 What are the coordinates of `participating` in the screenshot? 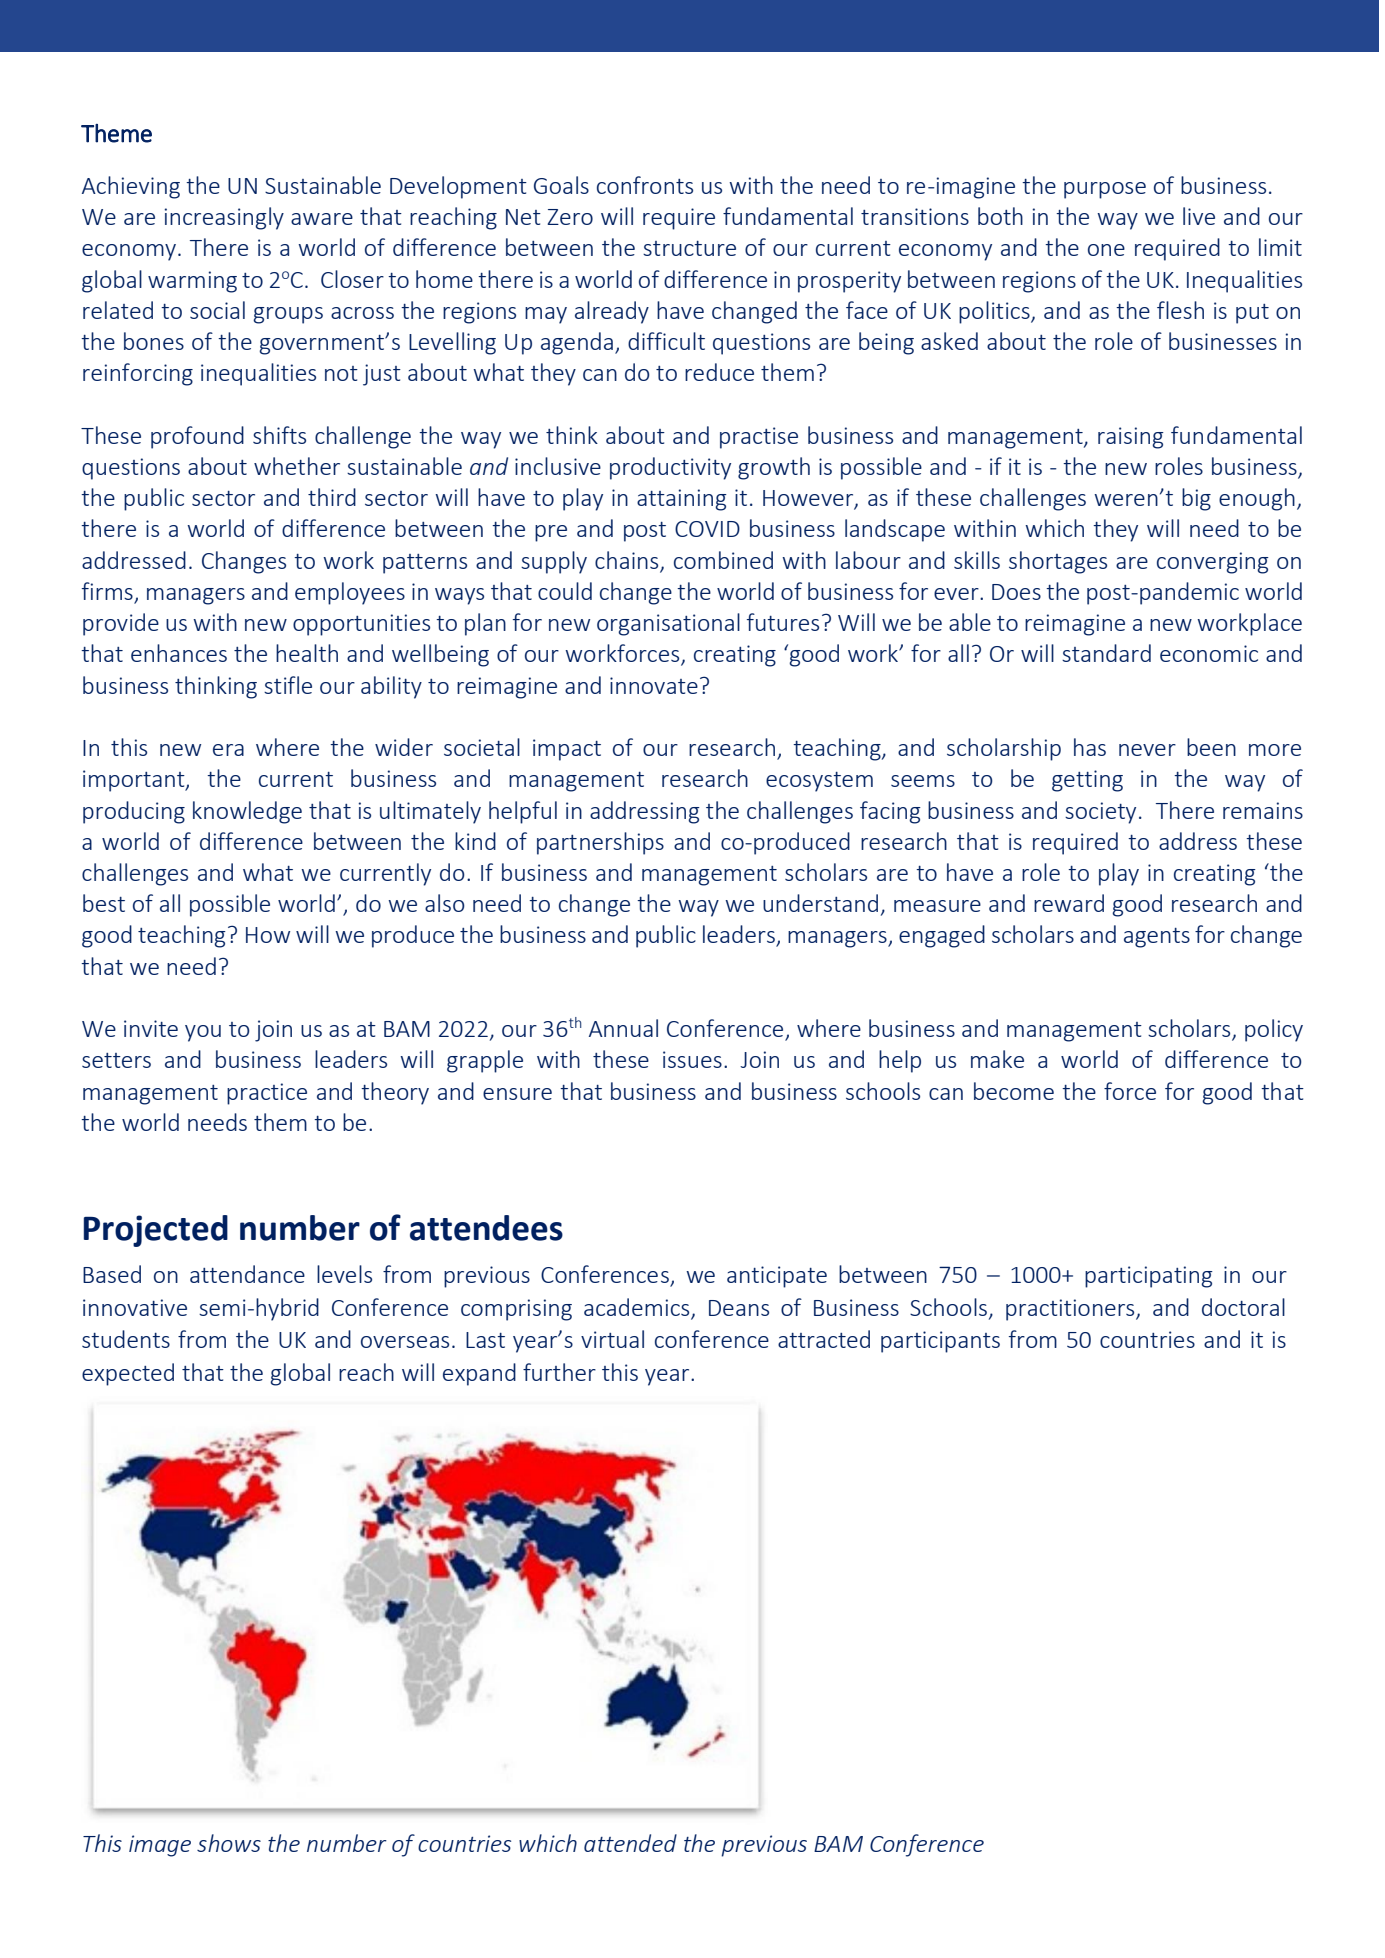 It's located at (1149, 1277).
